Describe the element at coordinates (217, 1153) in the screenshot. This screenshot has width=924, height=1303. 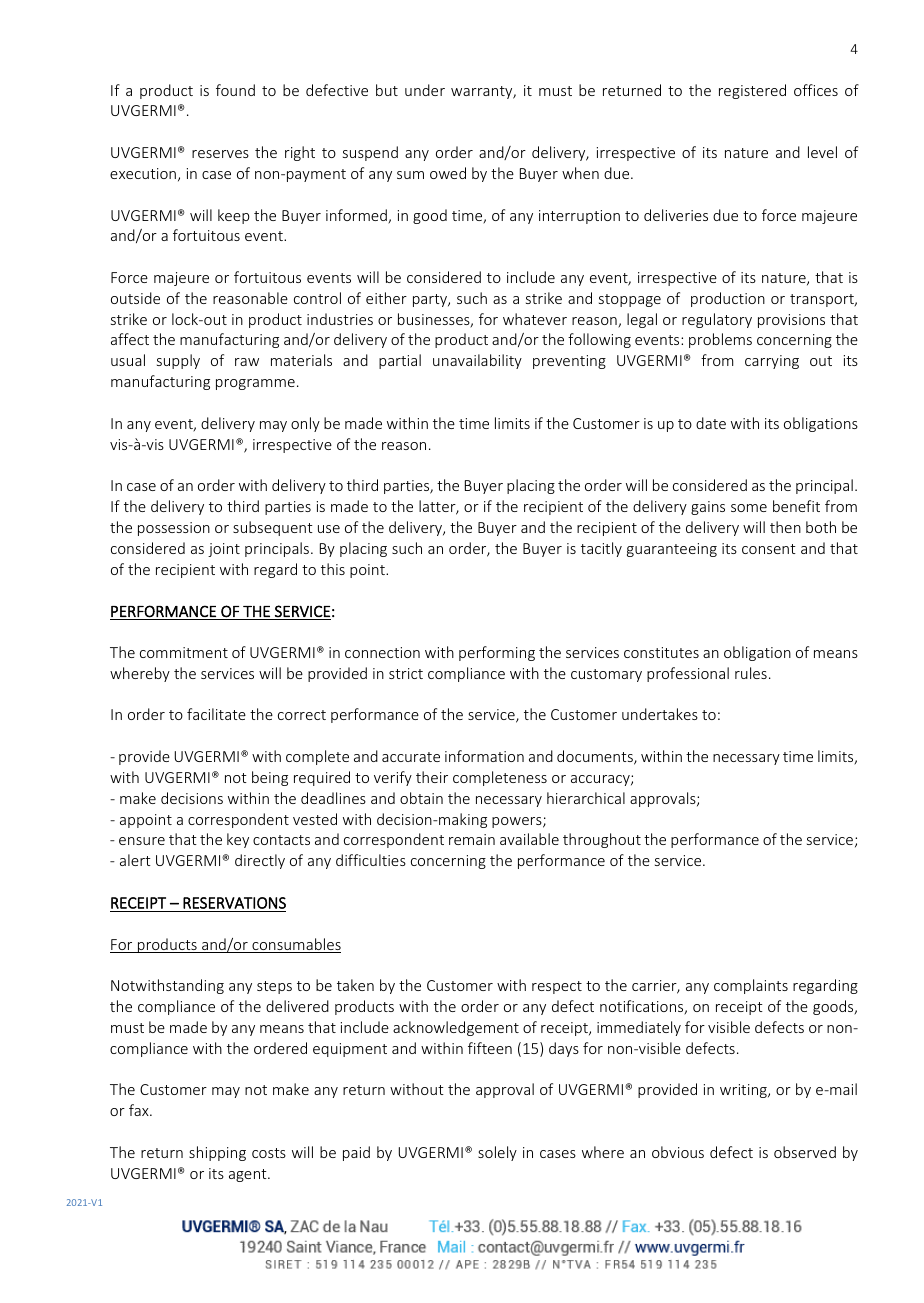
I see `shipping` at that location.
